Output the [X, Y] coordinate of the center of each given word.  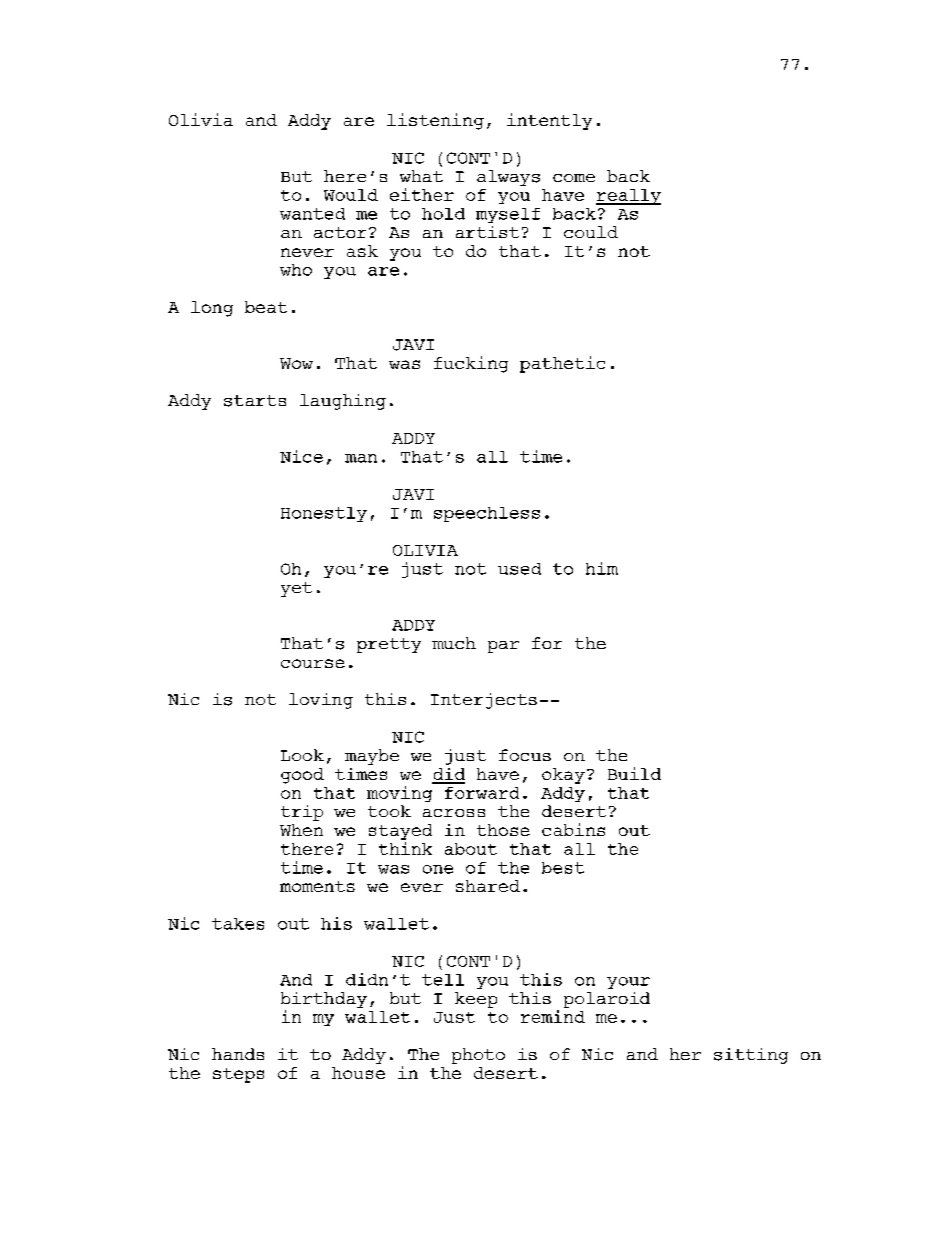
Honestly [324, 514]
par [503, 647]
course [313, 663]
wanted [312, 214]
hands [238, 1054]
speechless [487, 514]
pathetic [562, 364]
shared [488, 886]
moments [317, 886]
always [508, 178]
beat [266, 307]
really [628, 197]
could [591, 232]
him [602, 568]
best [563, 868]
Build [634, 773]
